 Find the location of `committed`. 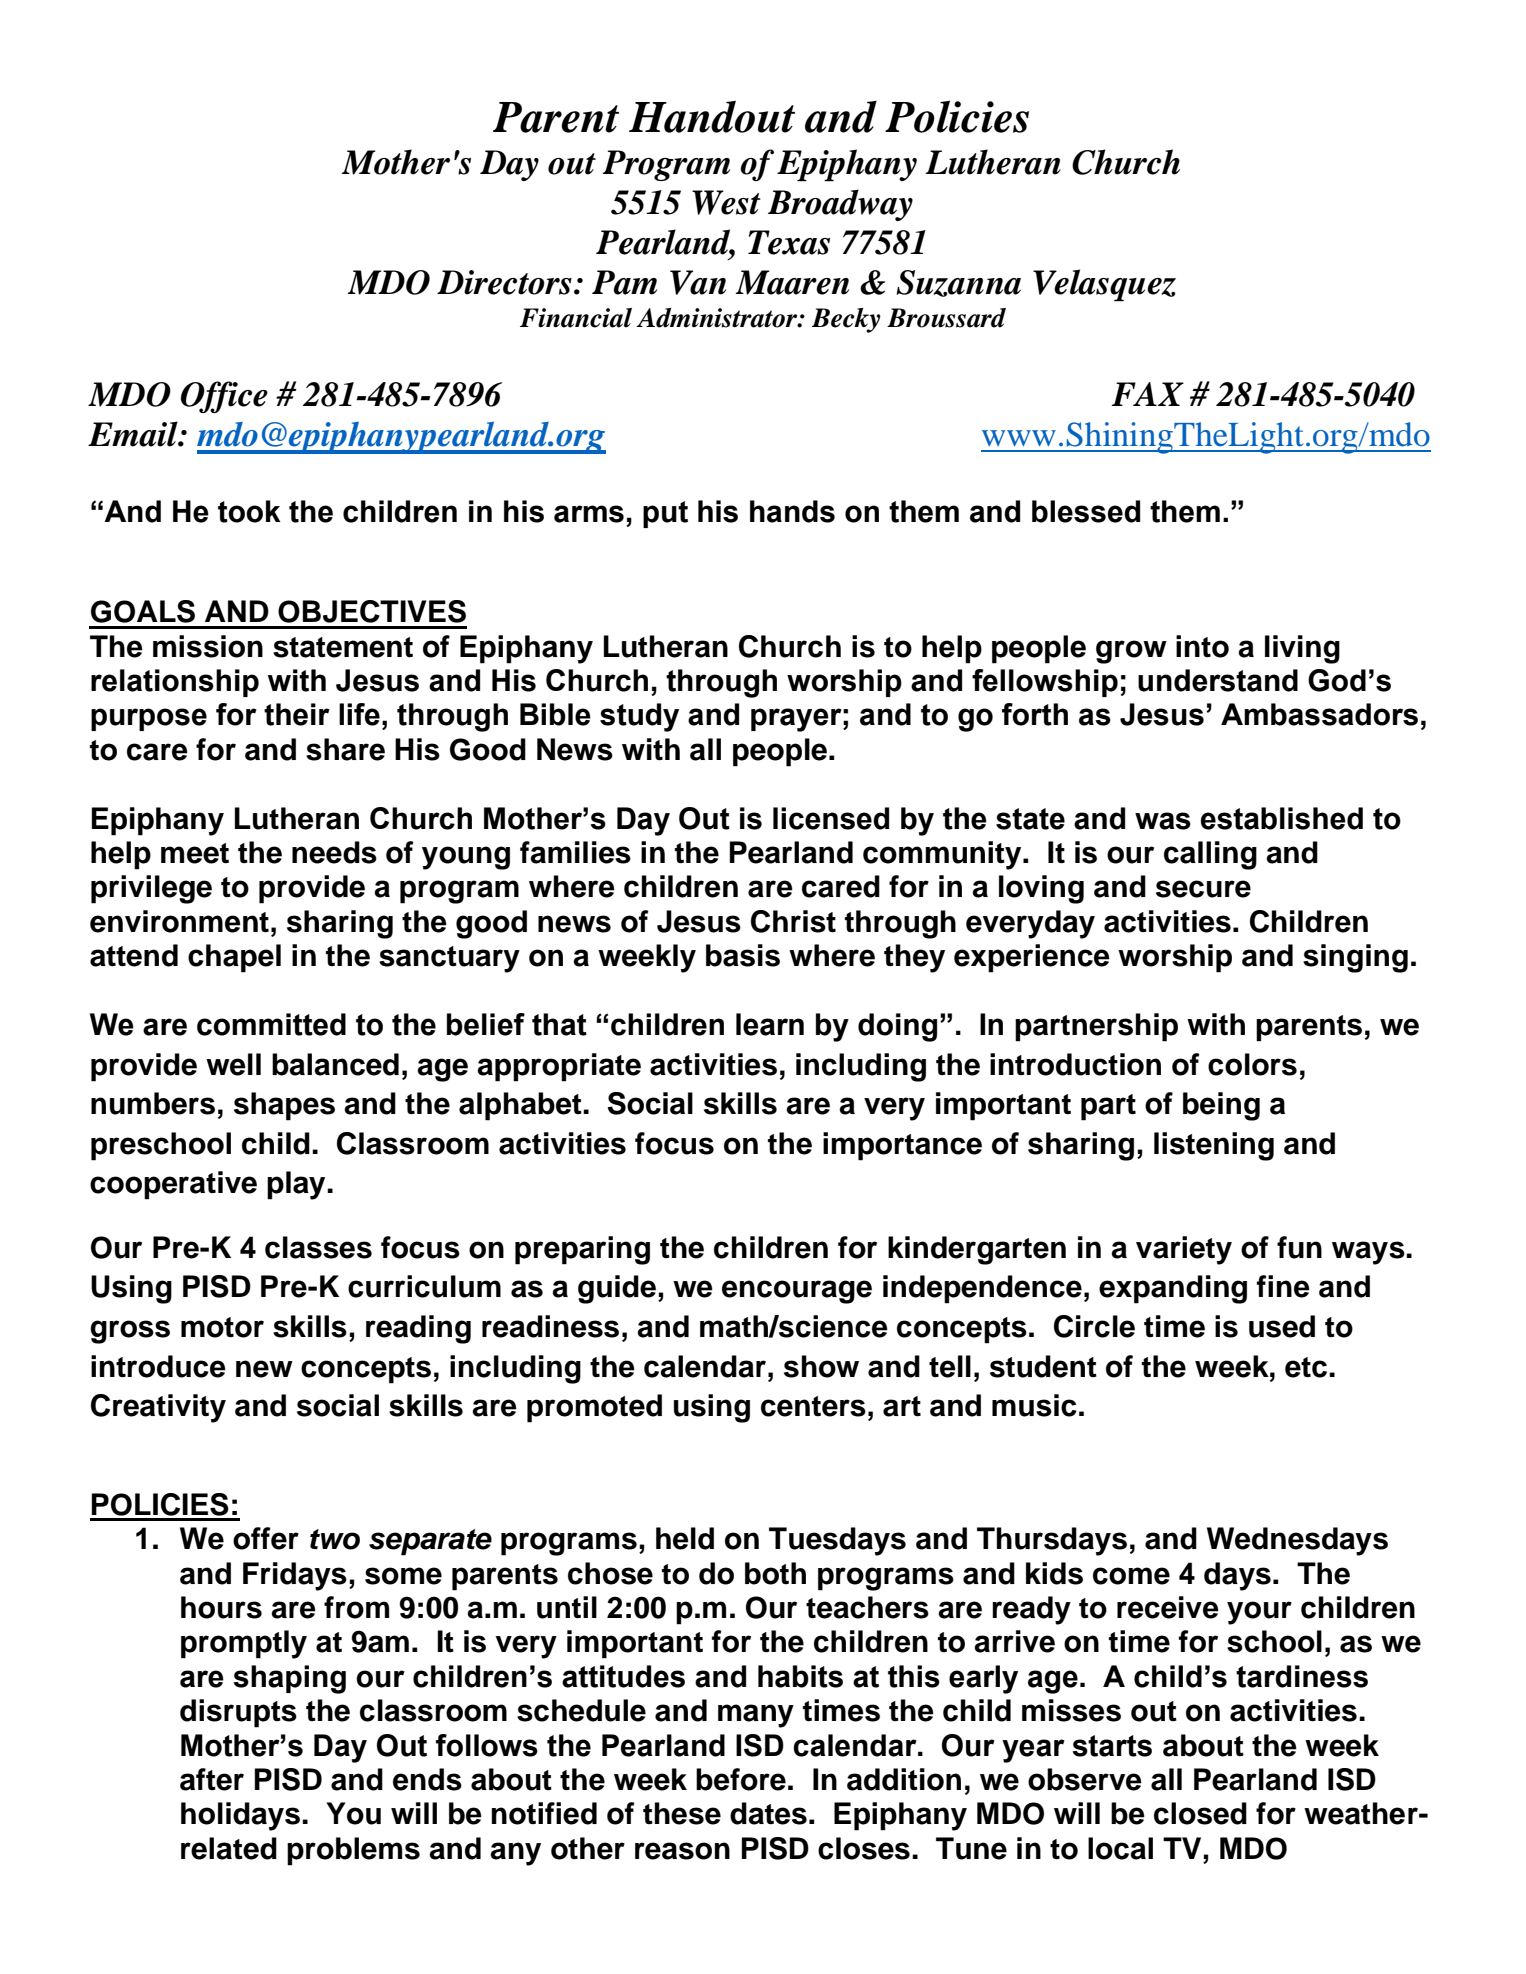

committed is located at coordinates (271, 1024).
